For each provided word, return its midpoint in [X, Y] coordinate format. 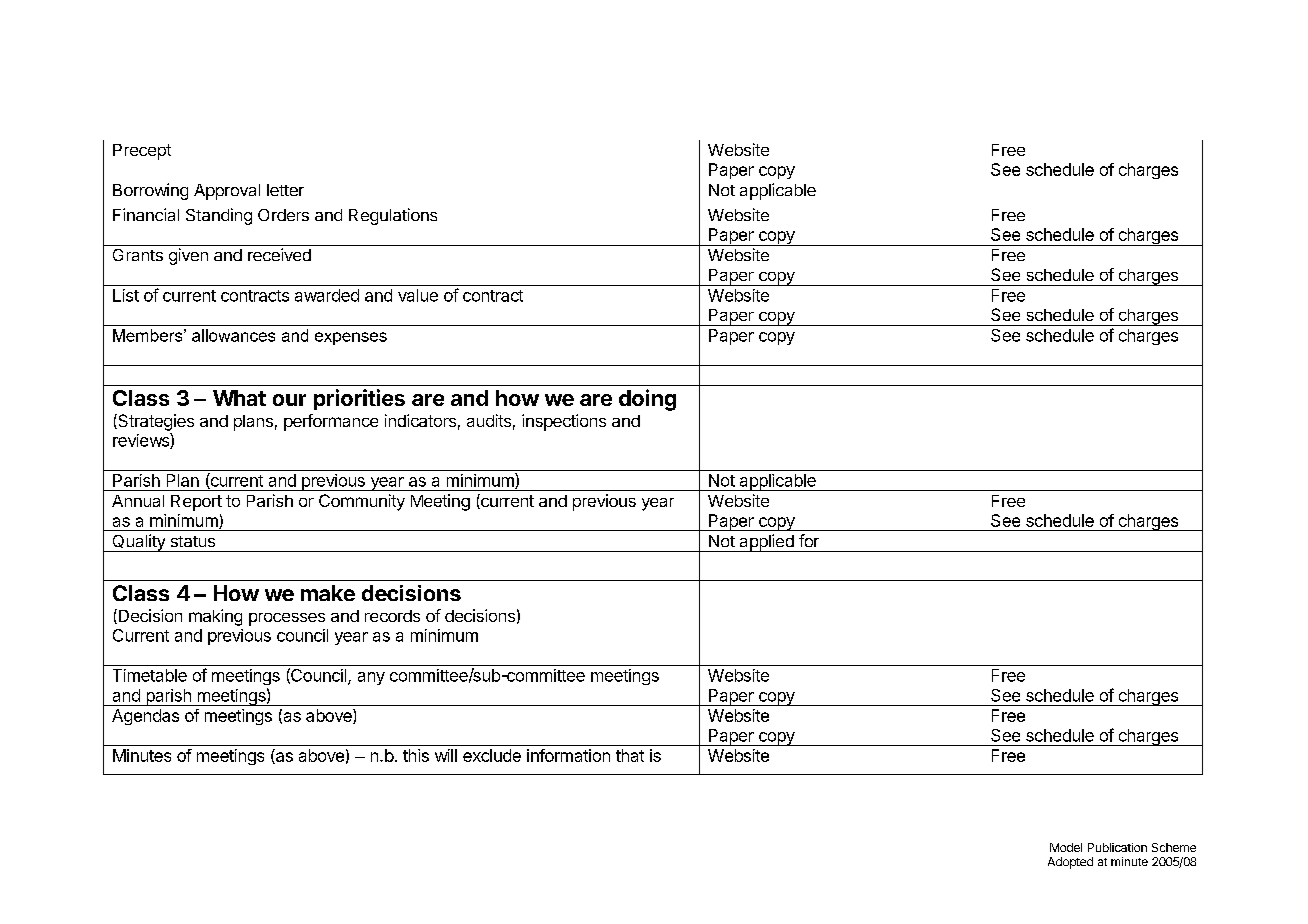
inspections [564, 422]
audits [489, 420]
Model [1066, 847]
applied [766, 543]
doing [647, 400]
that [630, 755]
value [418, 295]
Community [362, 502]
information [568, 755]
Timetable [150, 675]
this [416, 755]
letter [285, 190]
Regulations [393, 216]
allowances [233, 335]
